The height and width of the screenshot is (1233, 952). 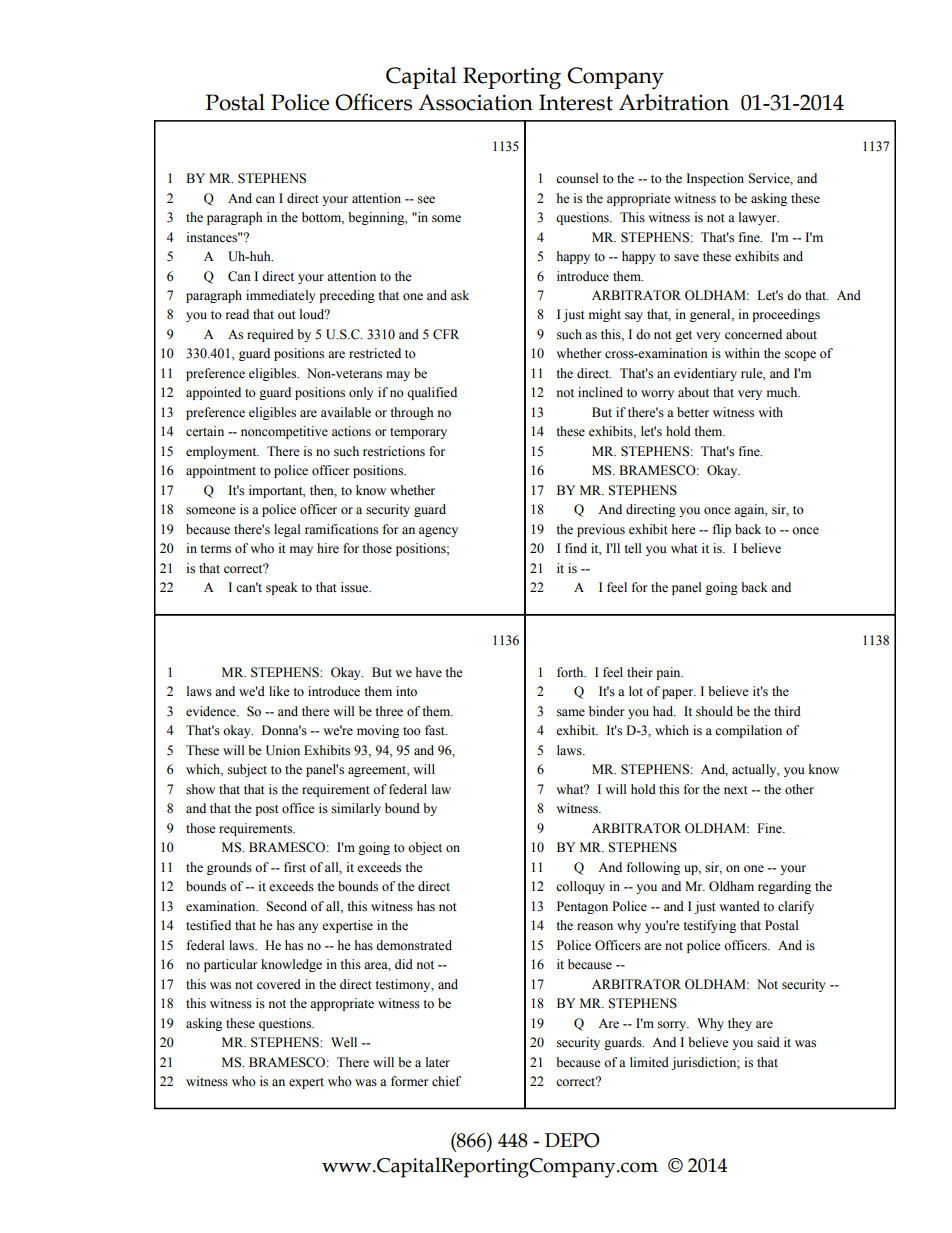 What do you see at coordinates (279, 691) in the screenshot?
I see `like` at bounding box center [279, 691].
